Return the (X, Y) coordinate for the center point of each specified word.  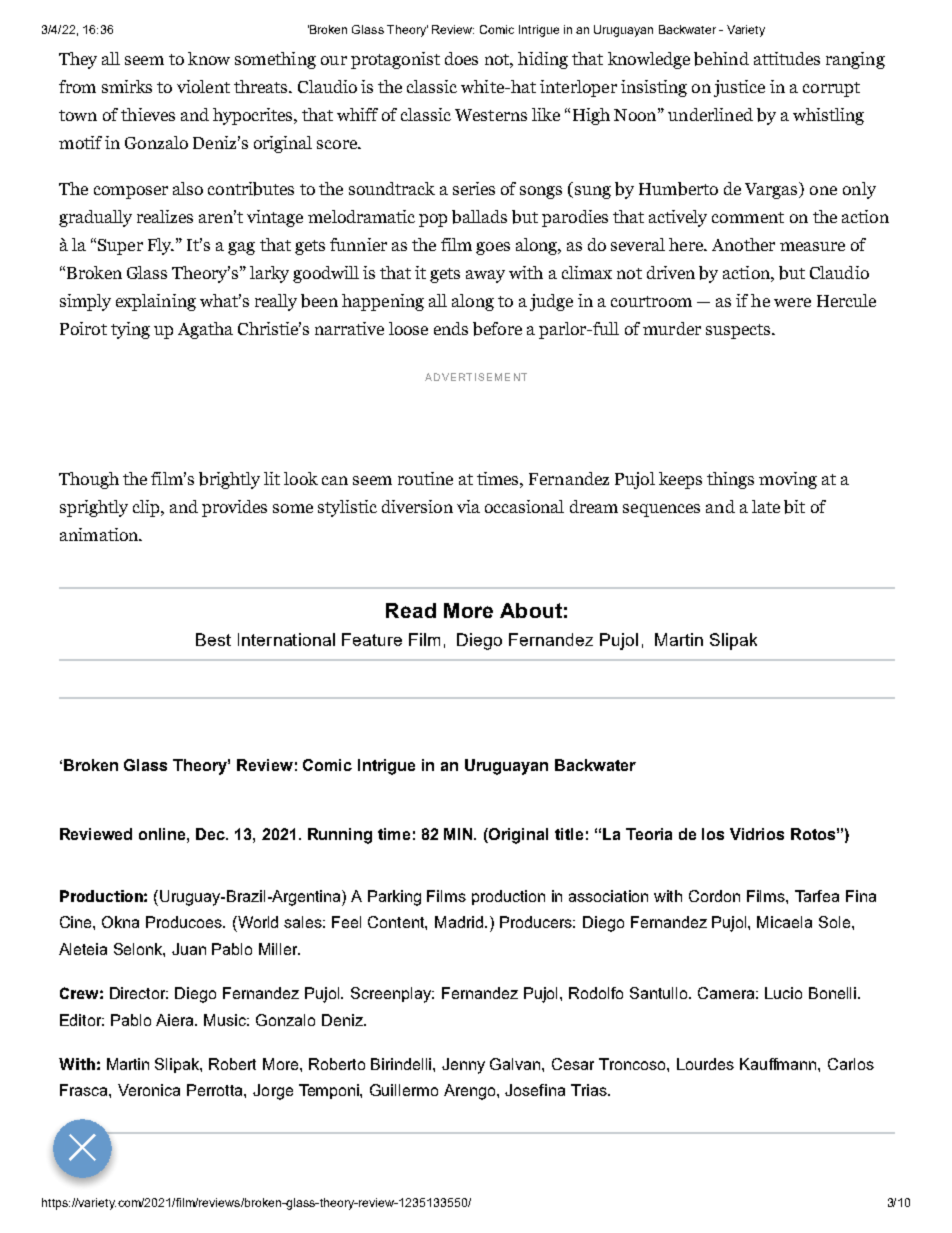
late (766, 506)
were (792, 302)
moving (788, 480)
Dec (212, 834)
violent (203, 86)
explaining (156, 302)
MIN (460, 834)
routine (425, 478)
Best (213, 639)
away (485, 276)
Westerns (491, 115)
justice (739, 88)
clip (147, 508)
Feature (372, 639)
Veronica (149, 1090)
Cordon (714, 896)
